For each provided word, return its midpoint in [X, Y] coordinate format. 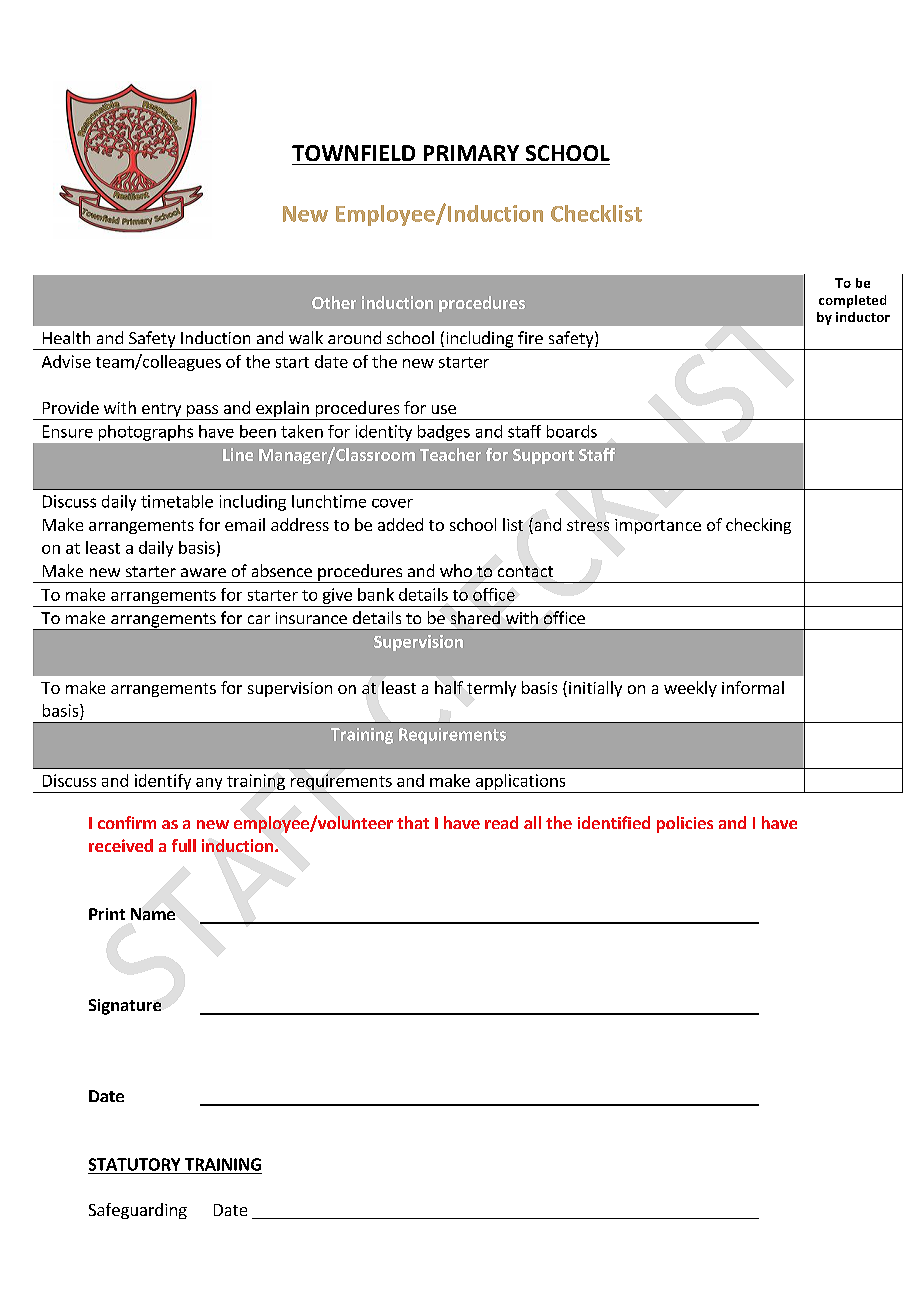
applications [520, 783]
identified [614, 822]
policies [685, 824]
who [456, 570]
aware [203, 572]
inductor [863, 317]
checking [758, 526]
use [444, 409]
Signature [125, 1007]
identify [163, 783]
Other [334, 302]
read [501, 822]
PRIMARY [471, 153]
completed [852, 301]
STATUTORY [134, 1164]
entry [161, 411]
